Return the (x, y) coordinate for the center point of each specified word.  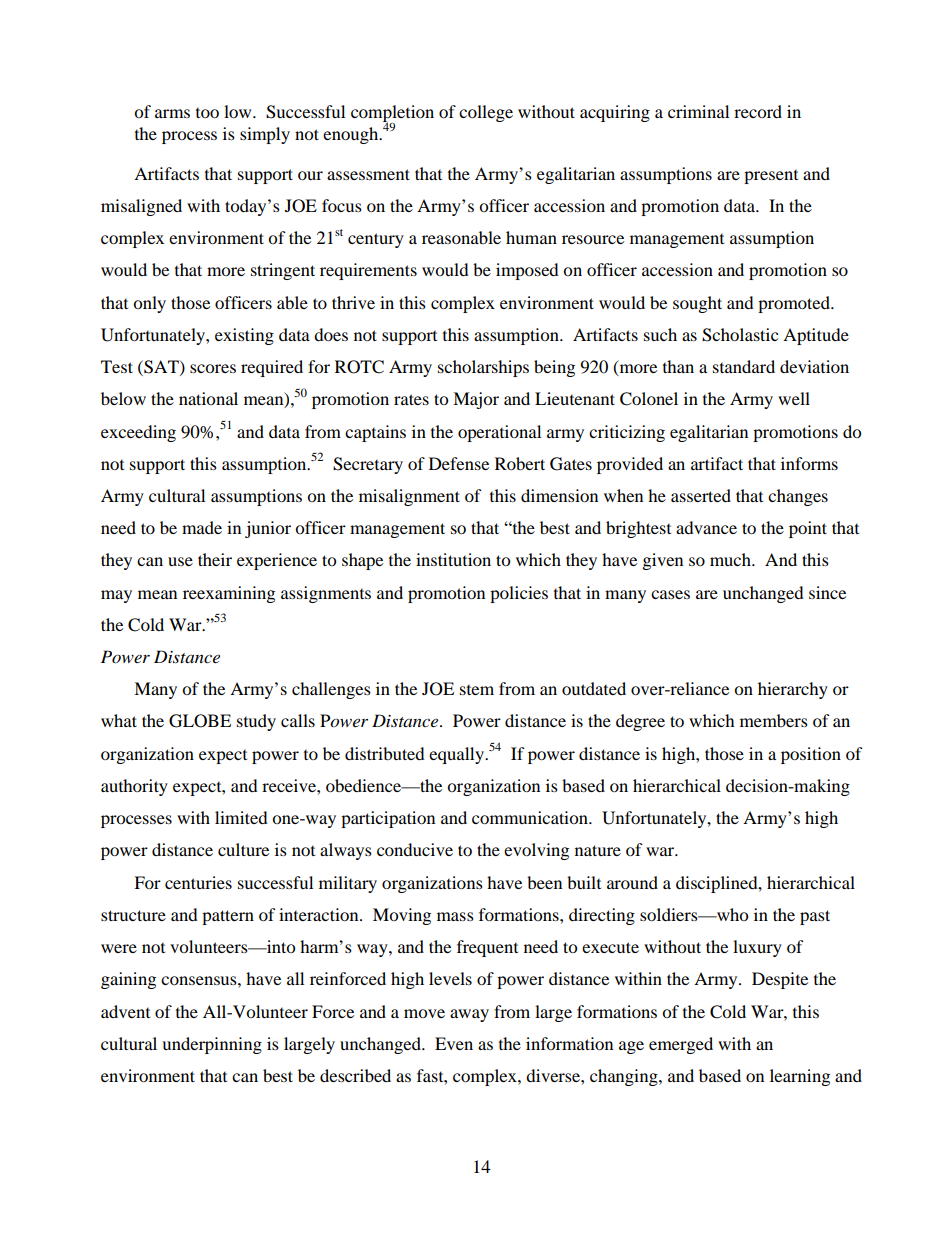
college (486, 113)
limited (241, 817)
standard (744, 366)
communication (531, 817)
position (811, 755)
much (731, 559)
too (207, 113)
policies (519, 594)
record (758, 111)
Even (454, 1043)
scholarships (483, 368)
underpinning (212, 1045)
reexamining (229, 594)
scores (213, 368)
